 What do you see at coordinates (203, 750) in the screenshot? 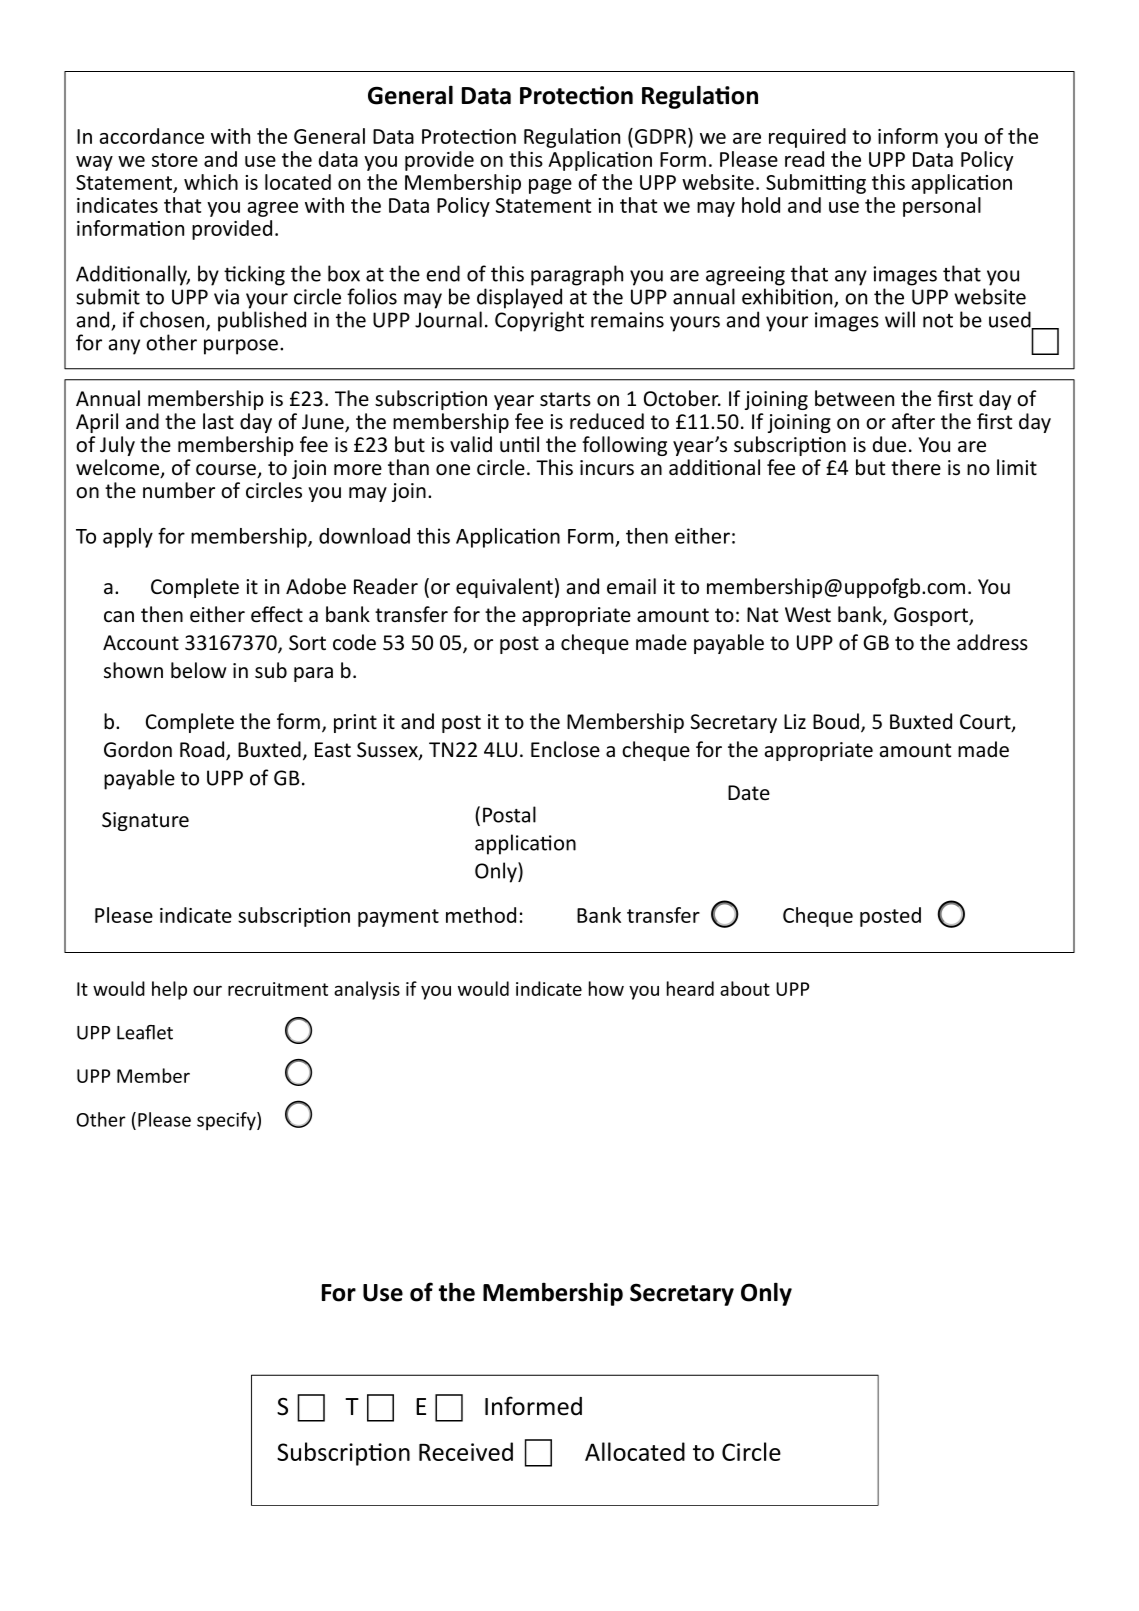
I see `Road` at bounding box center [203, 750].
